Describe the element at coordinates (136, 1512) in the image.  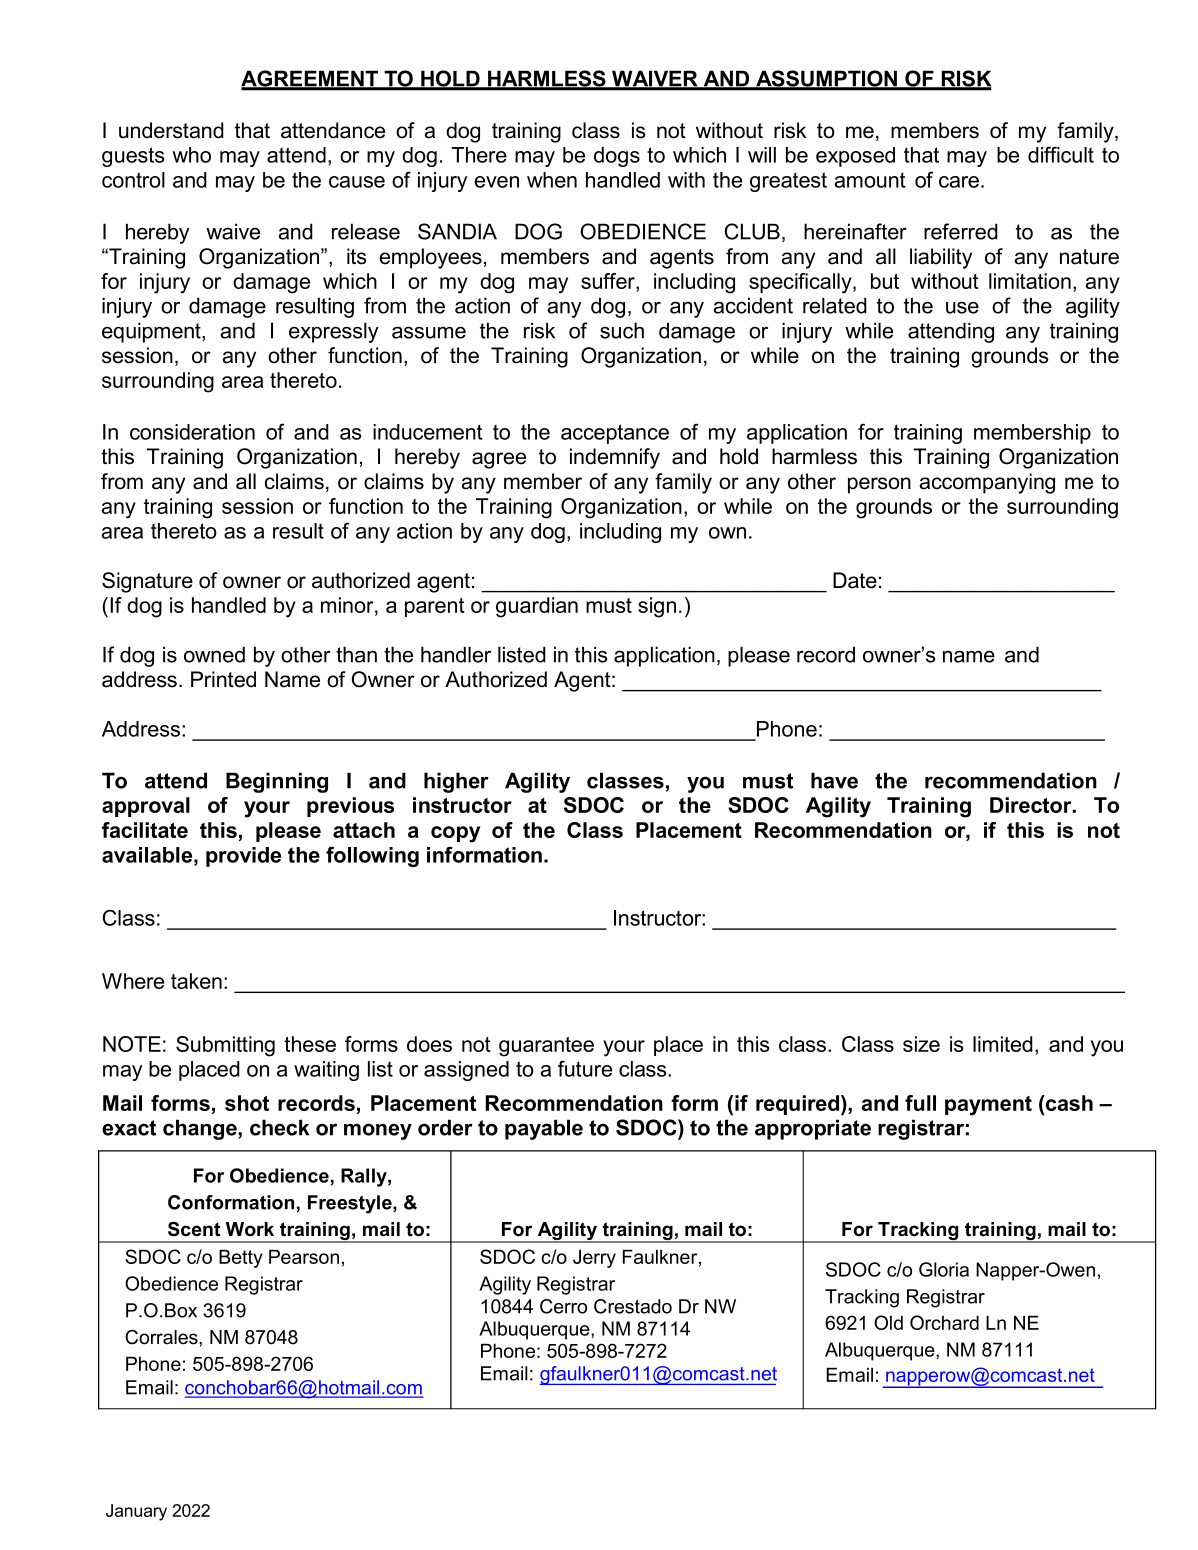
I see `January` at that location.
